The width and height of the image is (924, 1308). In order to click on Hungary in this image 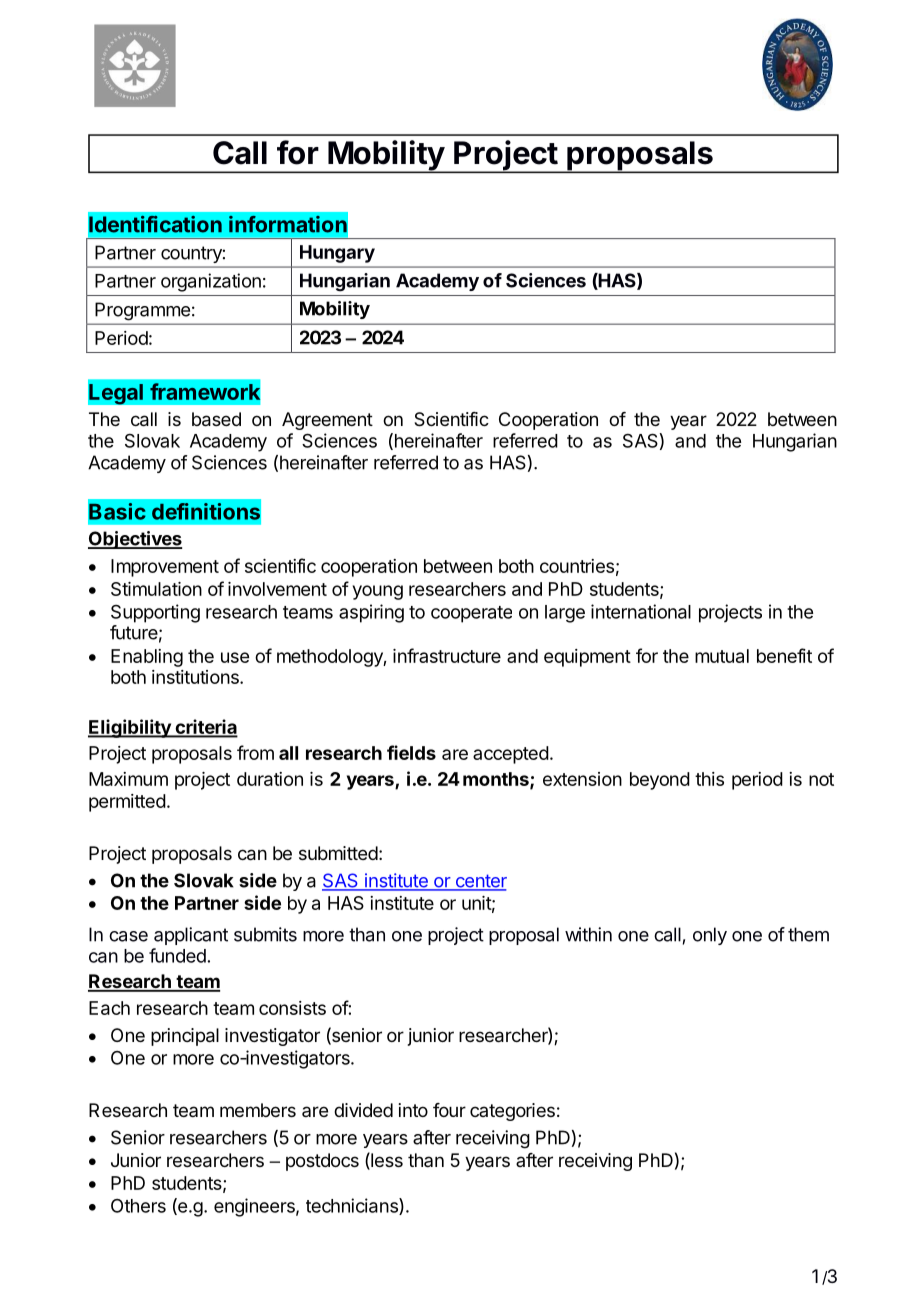, I will do `click(337, 254)`.
